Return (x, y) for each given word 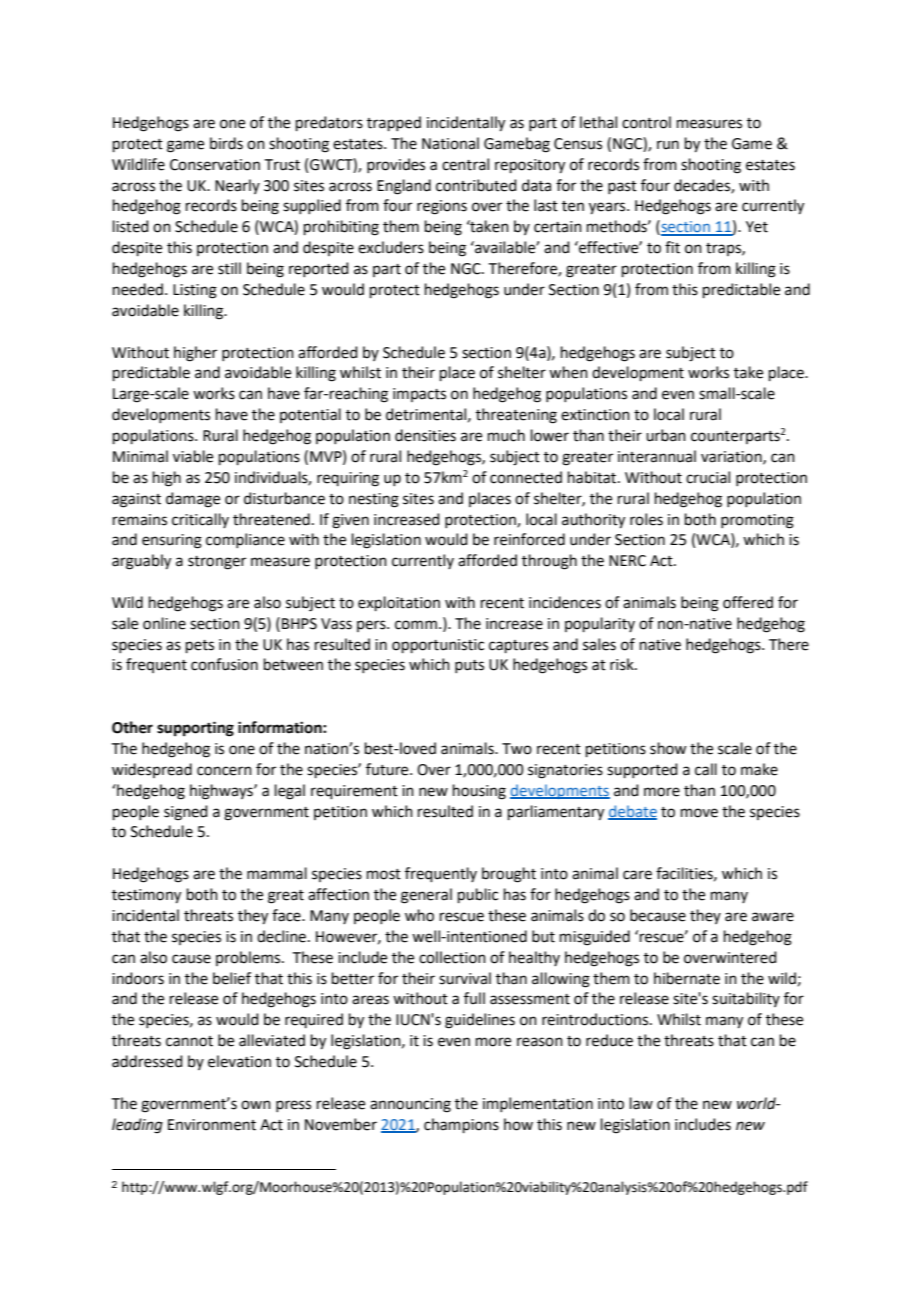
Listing (195, 291)
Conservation (215, 165)
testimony (146, 896)
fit (672, 247)
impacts (419, 395)
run (668, 145)
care (637, 875)
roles (646, 519)
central (465, 164)
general (426, 896)
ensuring (172, 541)
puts (469, 666)
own (256, 1105)
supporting (195, 729)
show (668, 748)
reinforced (529, 539)
